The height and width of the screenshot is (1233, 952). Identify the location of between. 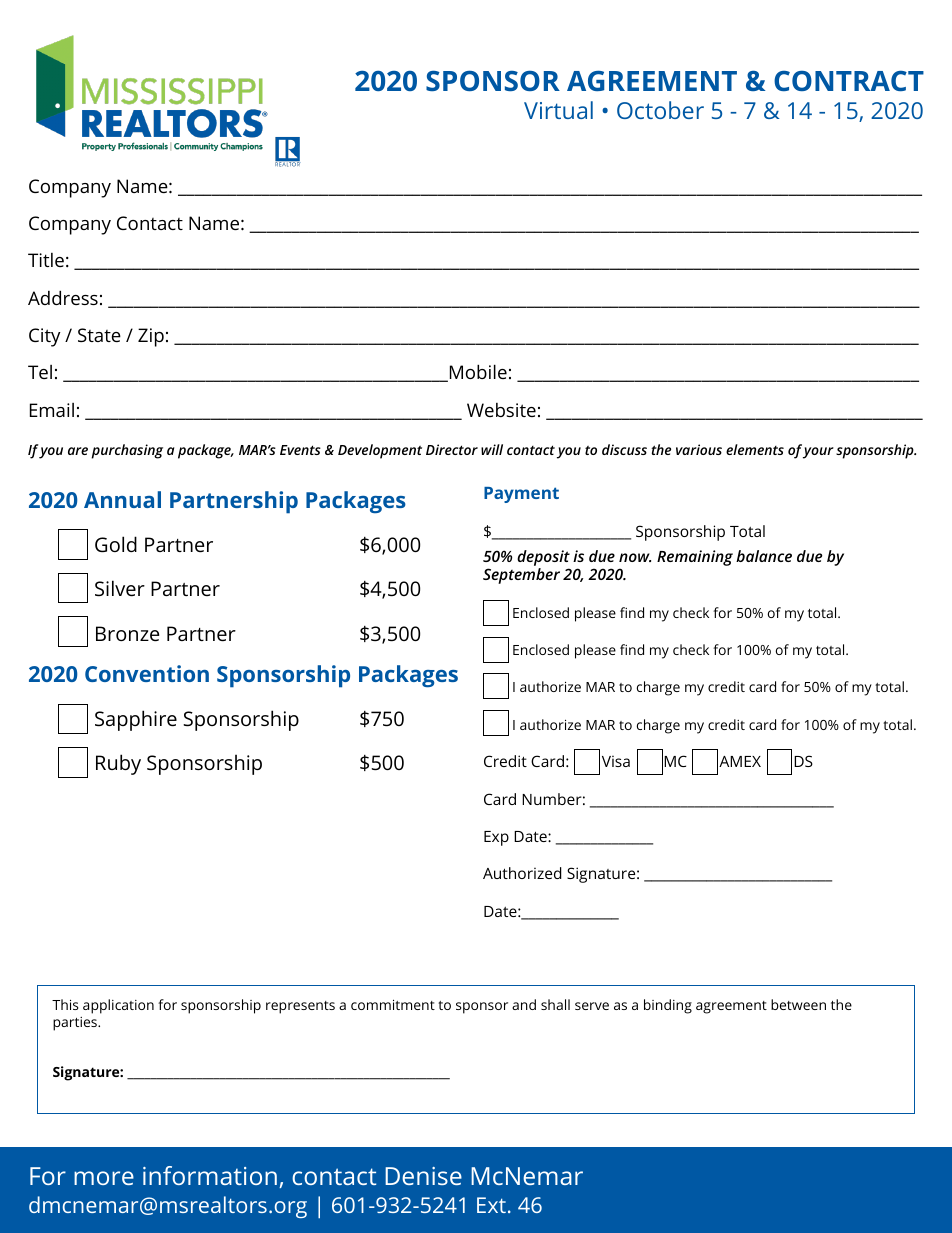
(798, 1004).
